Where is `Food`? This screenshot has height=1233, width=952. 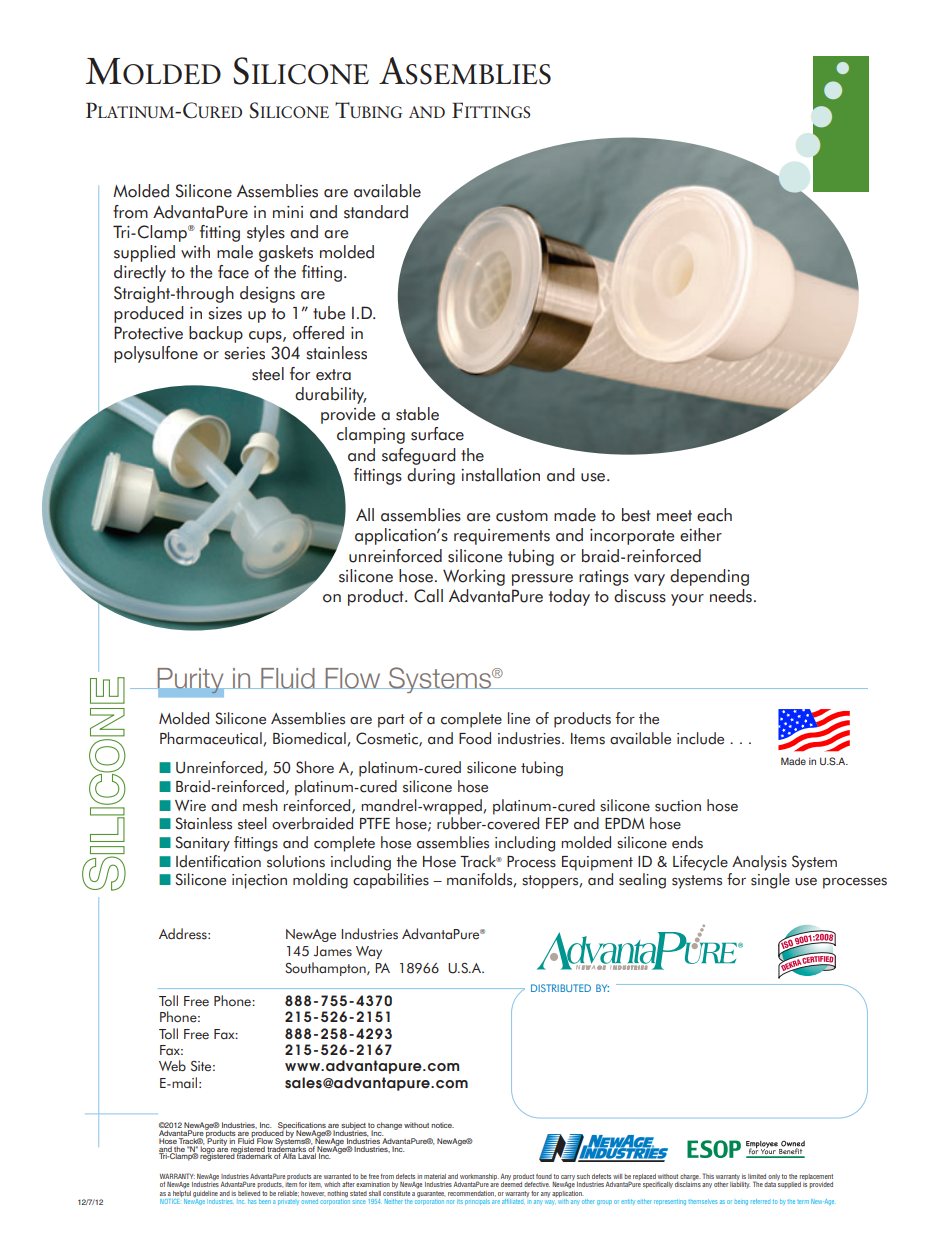
Food is located at coordinates (475, 738).
